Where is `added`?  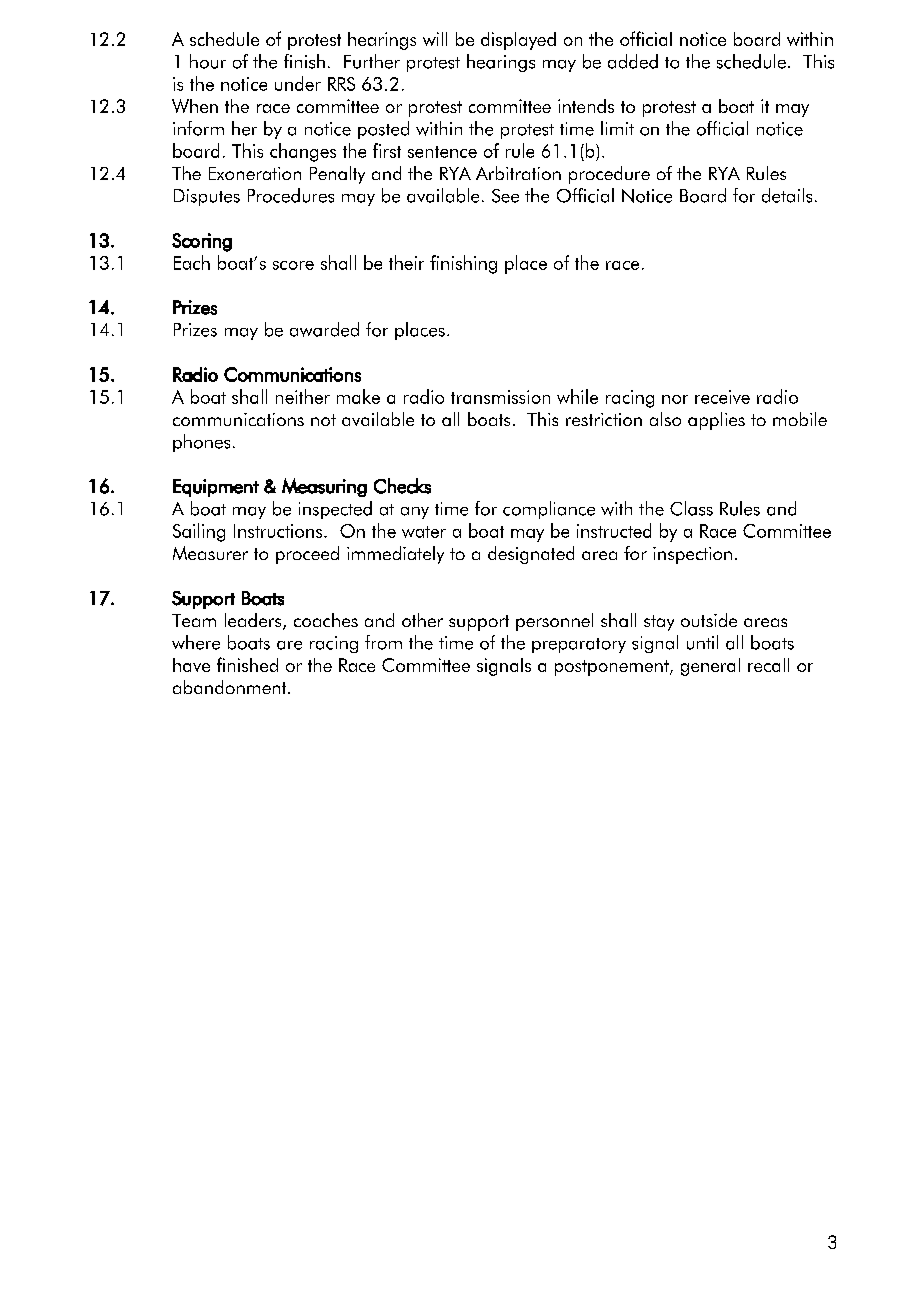
added is located at coordinates (633, 61).
